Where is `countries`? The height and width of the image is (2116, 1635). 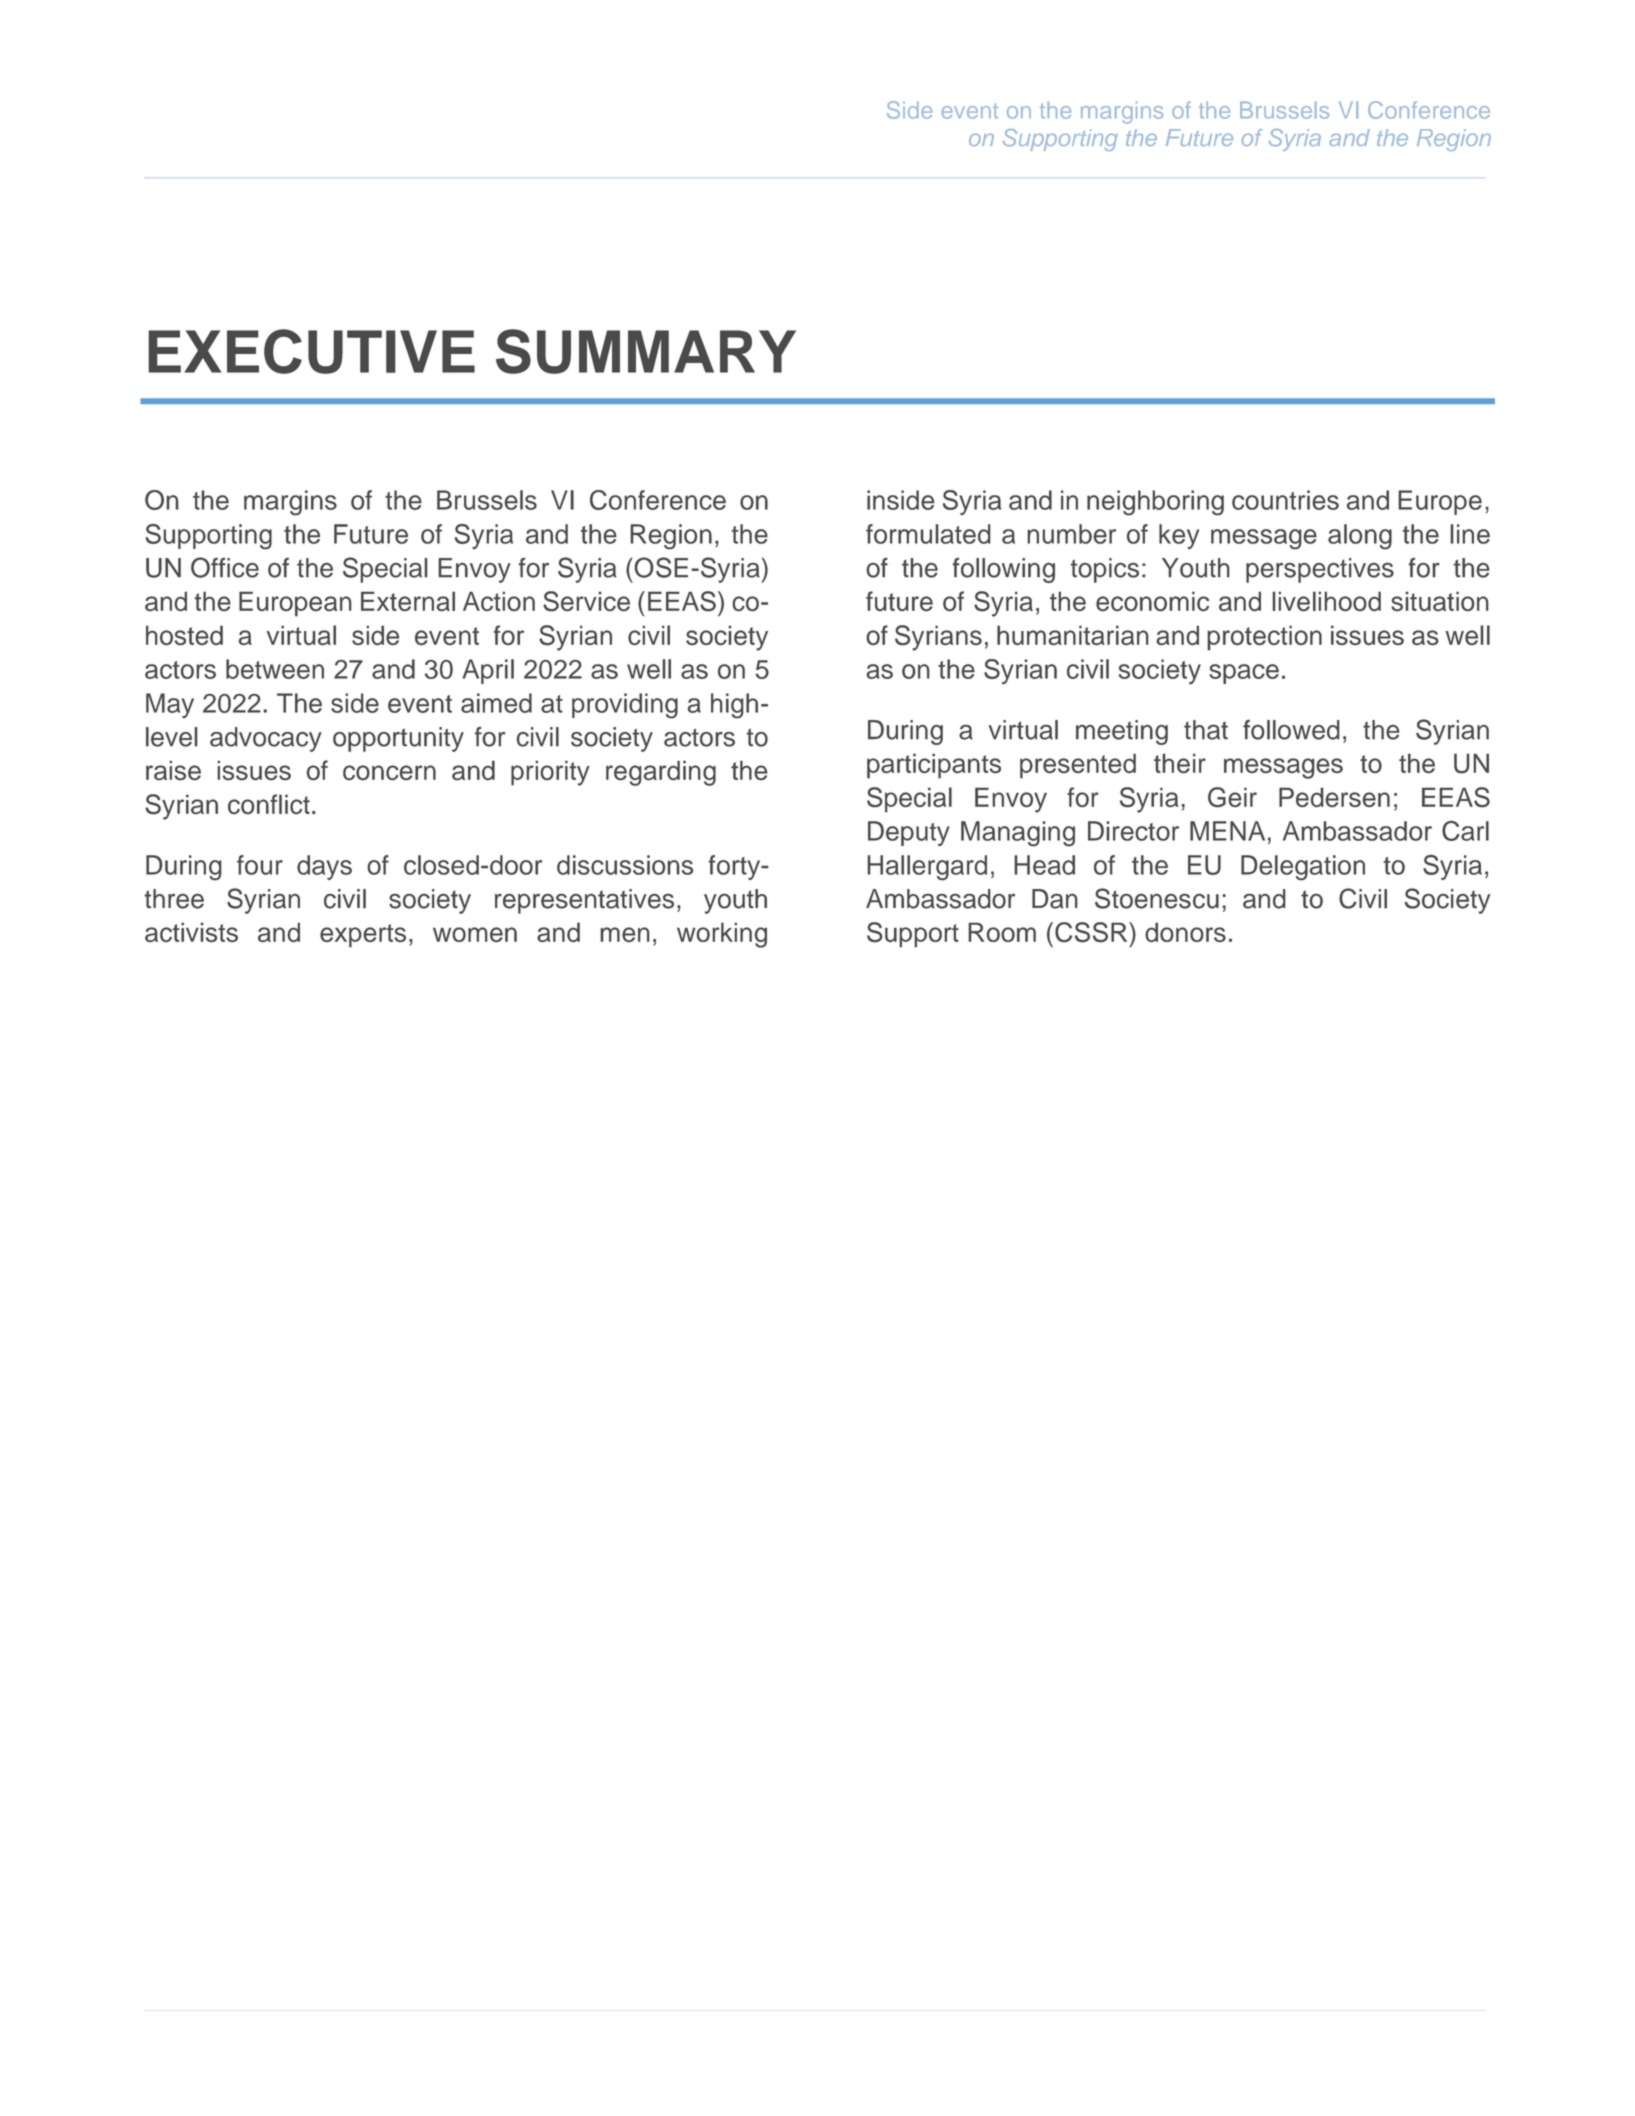
countries is located at coordinates (1285, 500).
